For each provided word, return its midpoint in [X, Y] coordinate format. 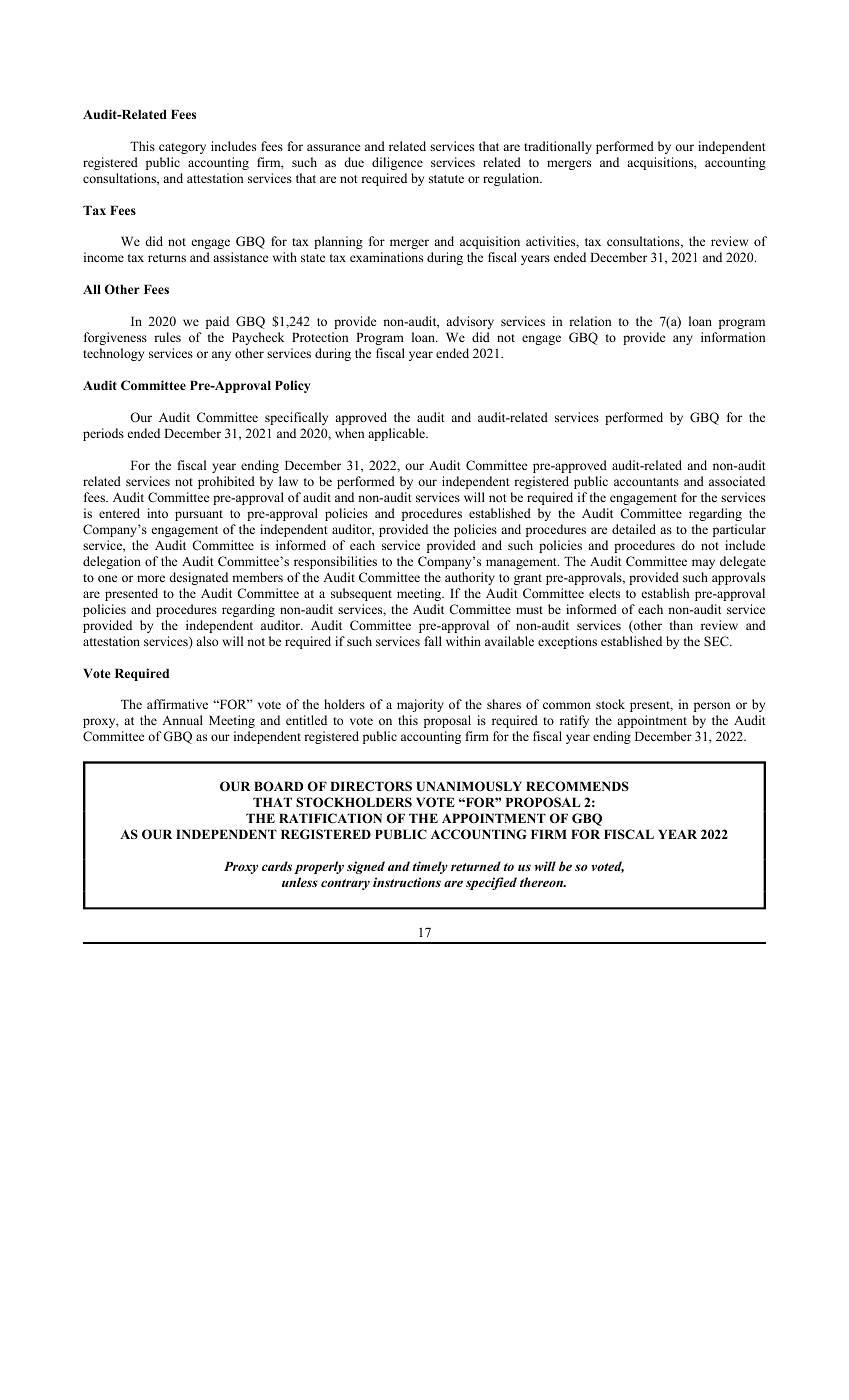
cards [277, 866]
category [182, 148]
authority [470, 578]
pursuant [199, 515]
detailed [634, 529]
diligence [397, 163]
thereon [543, 882]
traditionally [558, 147]
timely [430, 867]
